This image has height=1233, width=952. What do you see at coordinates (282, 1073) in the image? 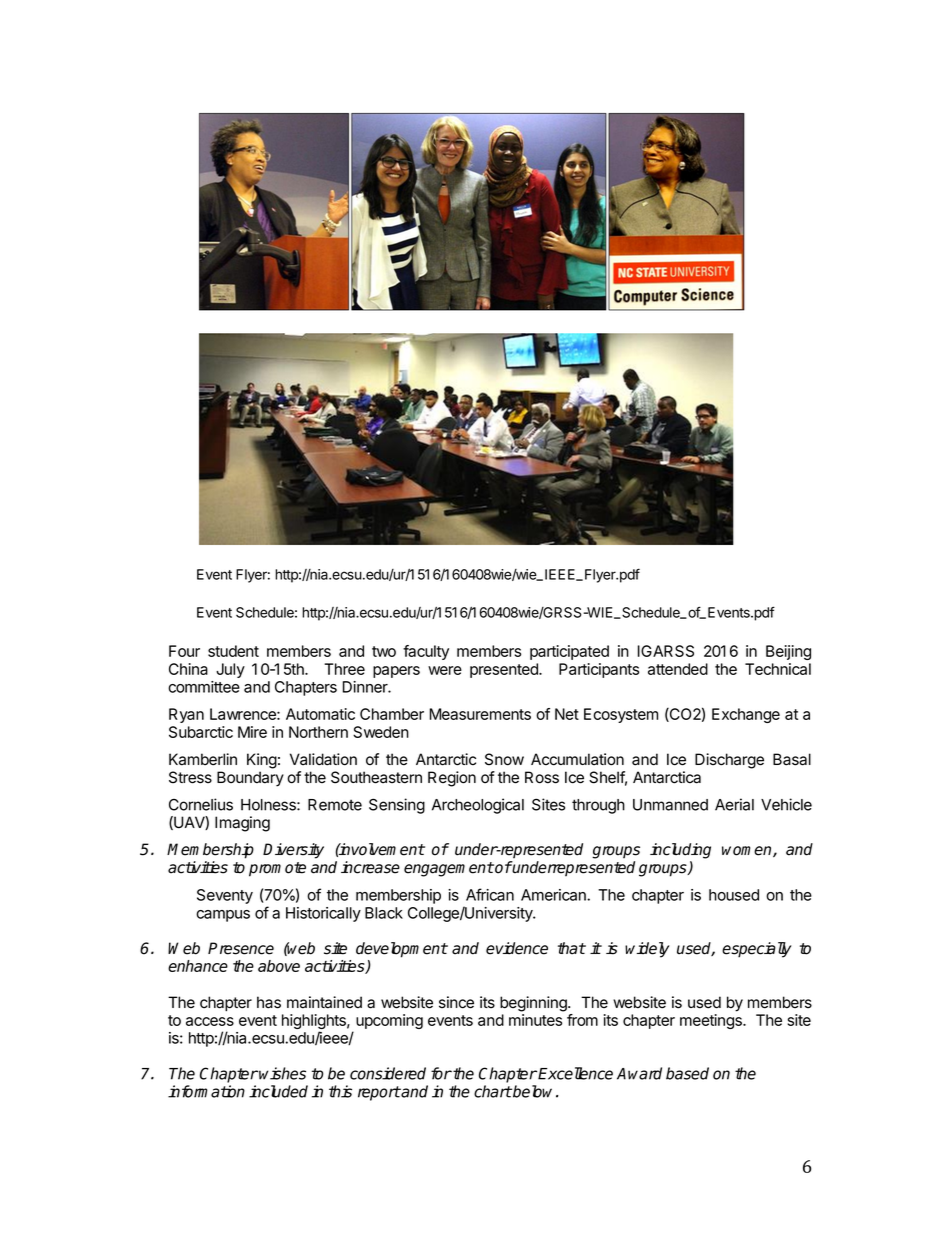
I see `wishes` at bounding box center [282, 1073].
